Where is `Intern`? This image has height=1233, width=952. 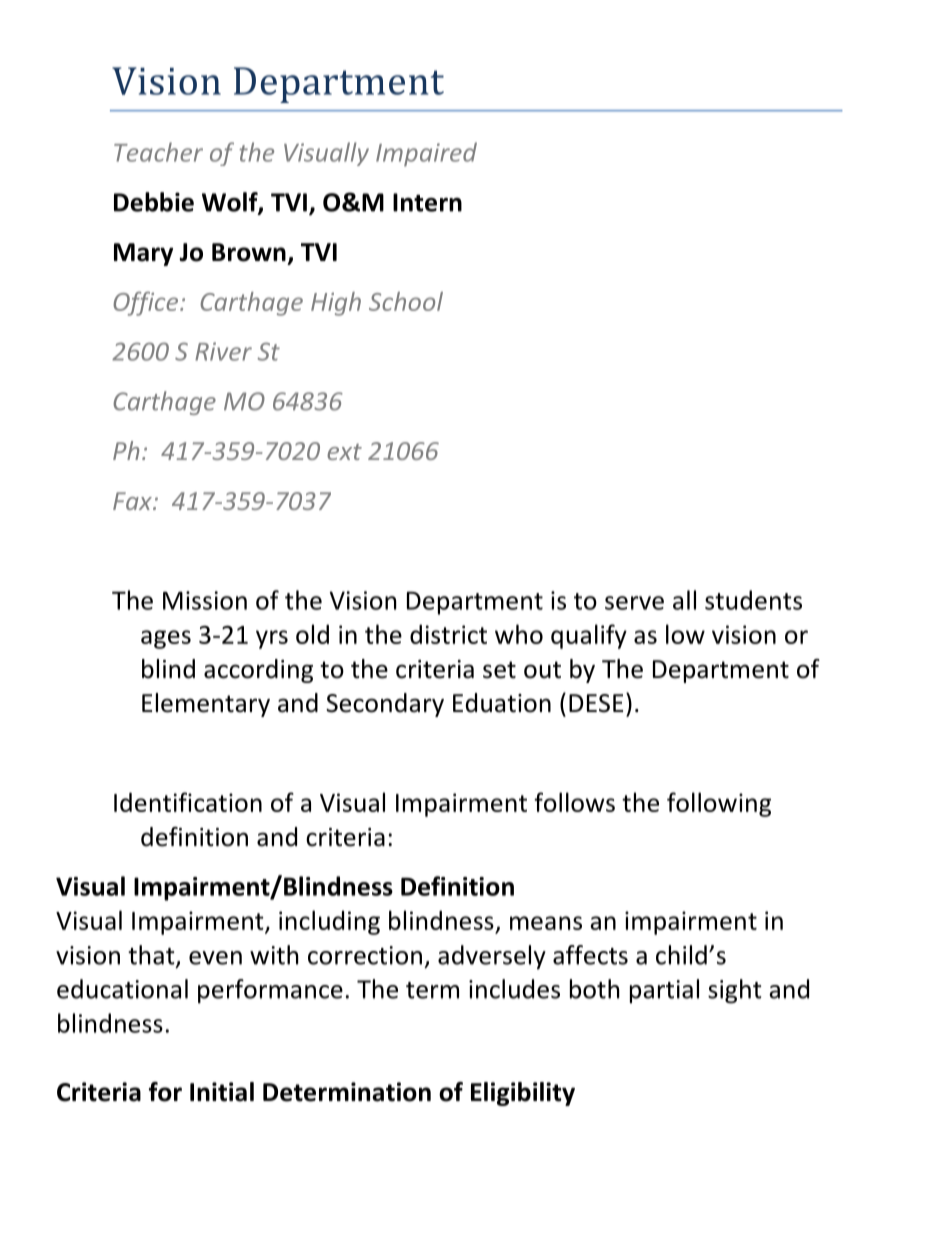
Intern is located at coordinates (427, 202).
